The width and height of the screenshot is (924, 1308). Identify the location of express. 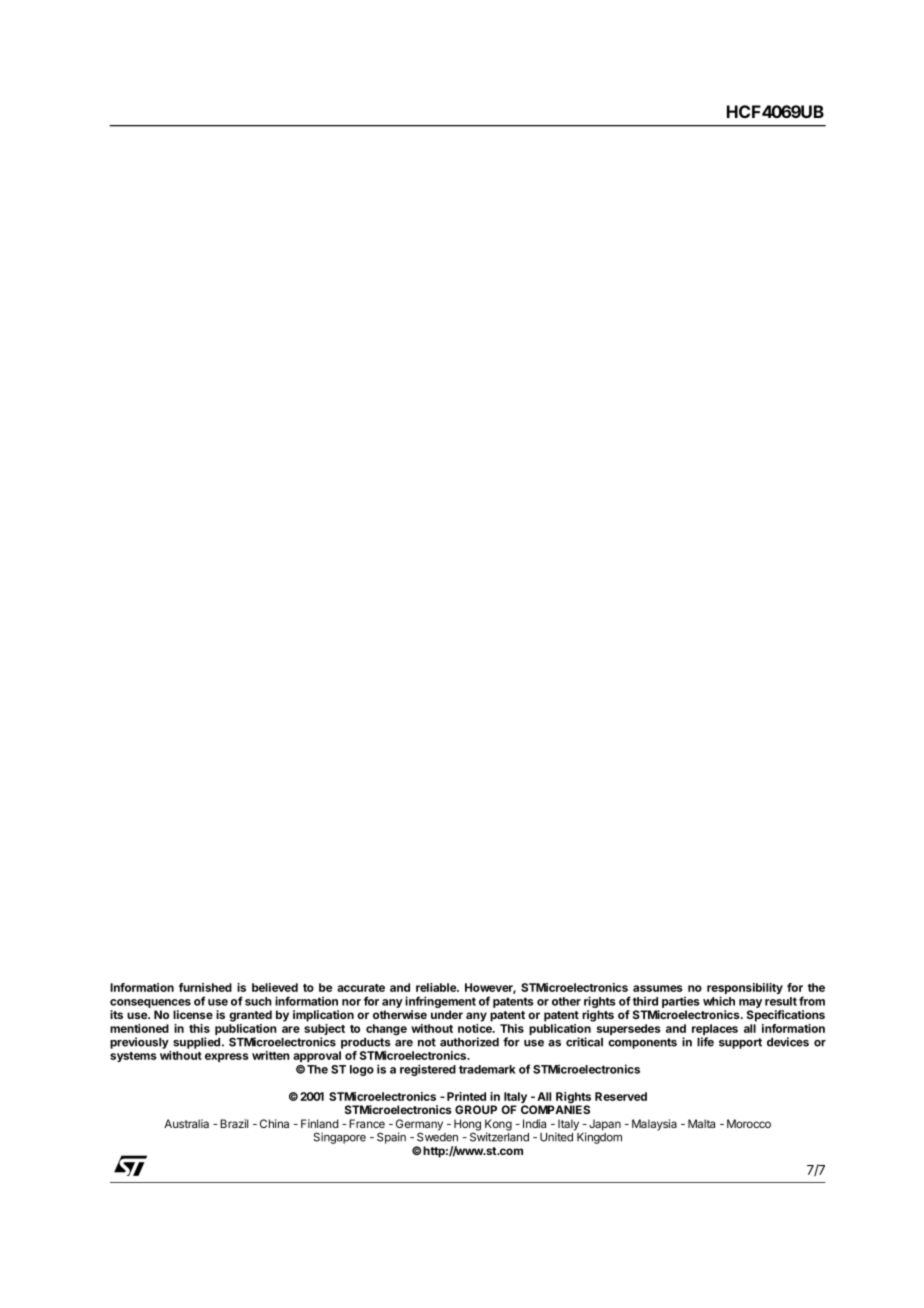
(227, 1057).
